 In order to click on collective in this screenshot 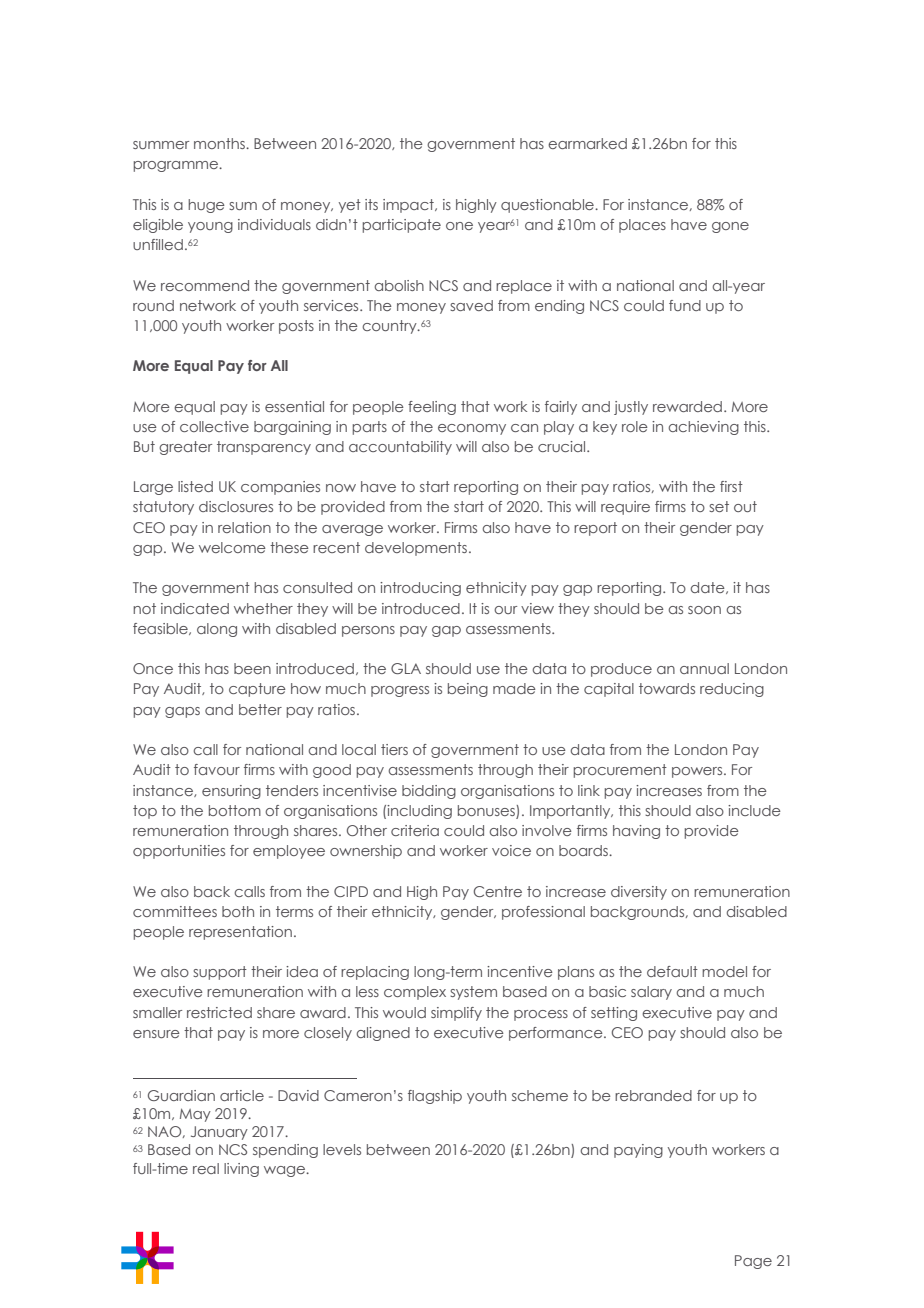, I will do `click(214, 426)`.
